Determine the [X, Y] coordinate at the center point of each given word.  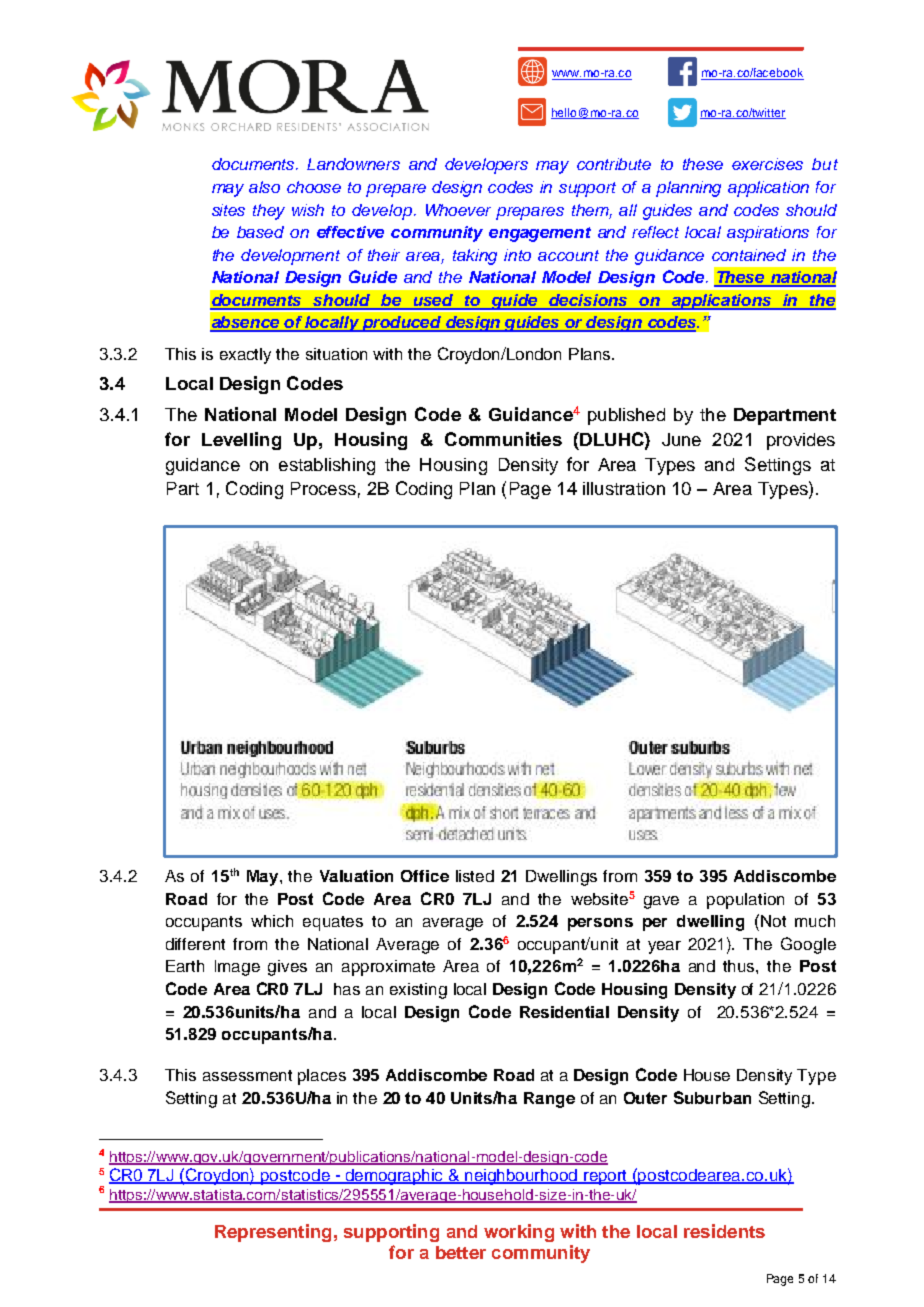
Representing [273, 1233]
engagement [540, 234]
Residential [564, 1012]
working [519, 1233]
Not [773, 921]
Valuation [356, 876]
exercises [767, 164]
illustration [624, 488]
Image [237, 968]
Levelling [241, 441]
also [264, 187]
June [681, 439]
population [745, 901]
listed [475, 876]
